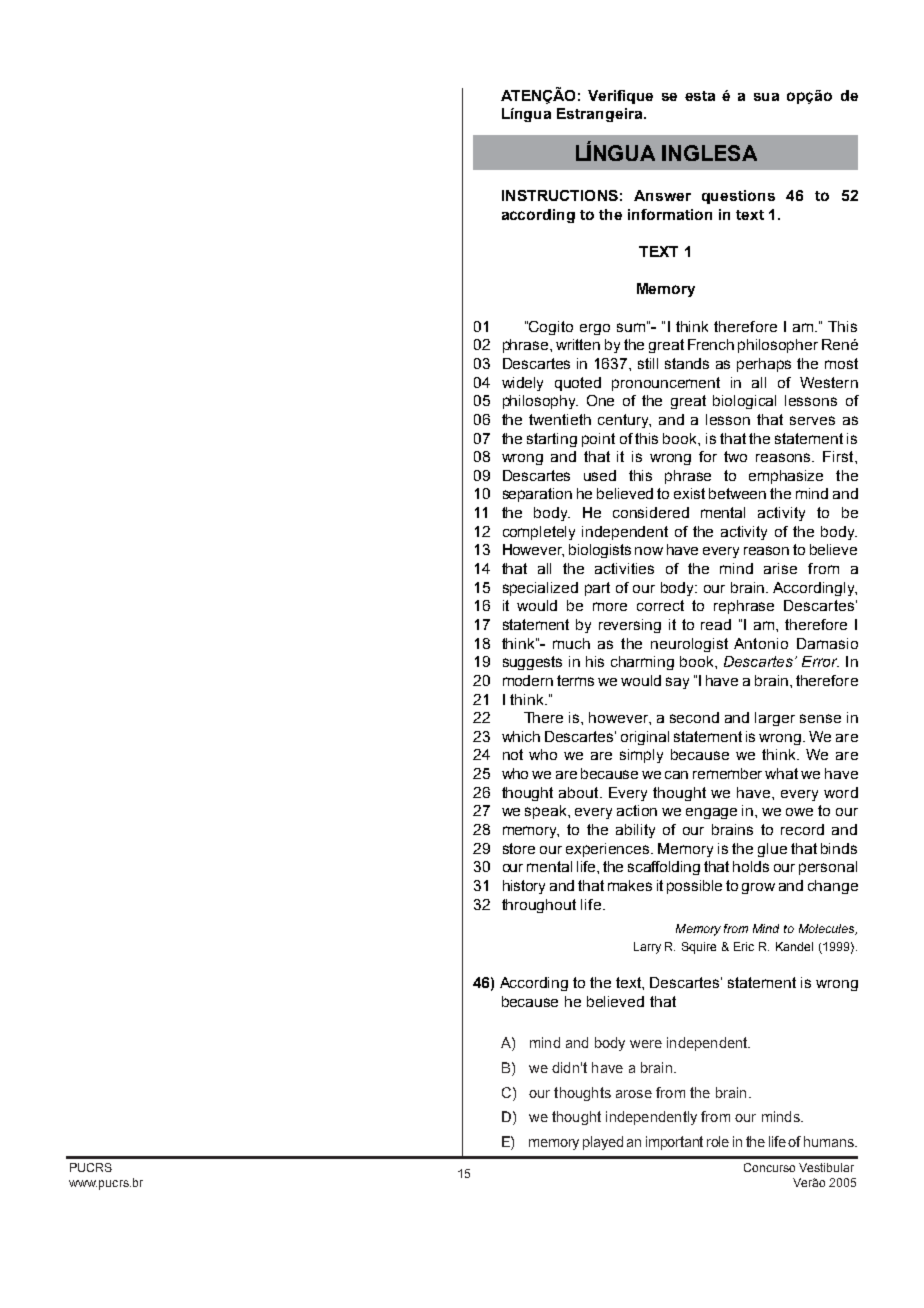  I want to click on second, so click(694, 717).
